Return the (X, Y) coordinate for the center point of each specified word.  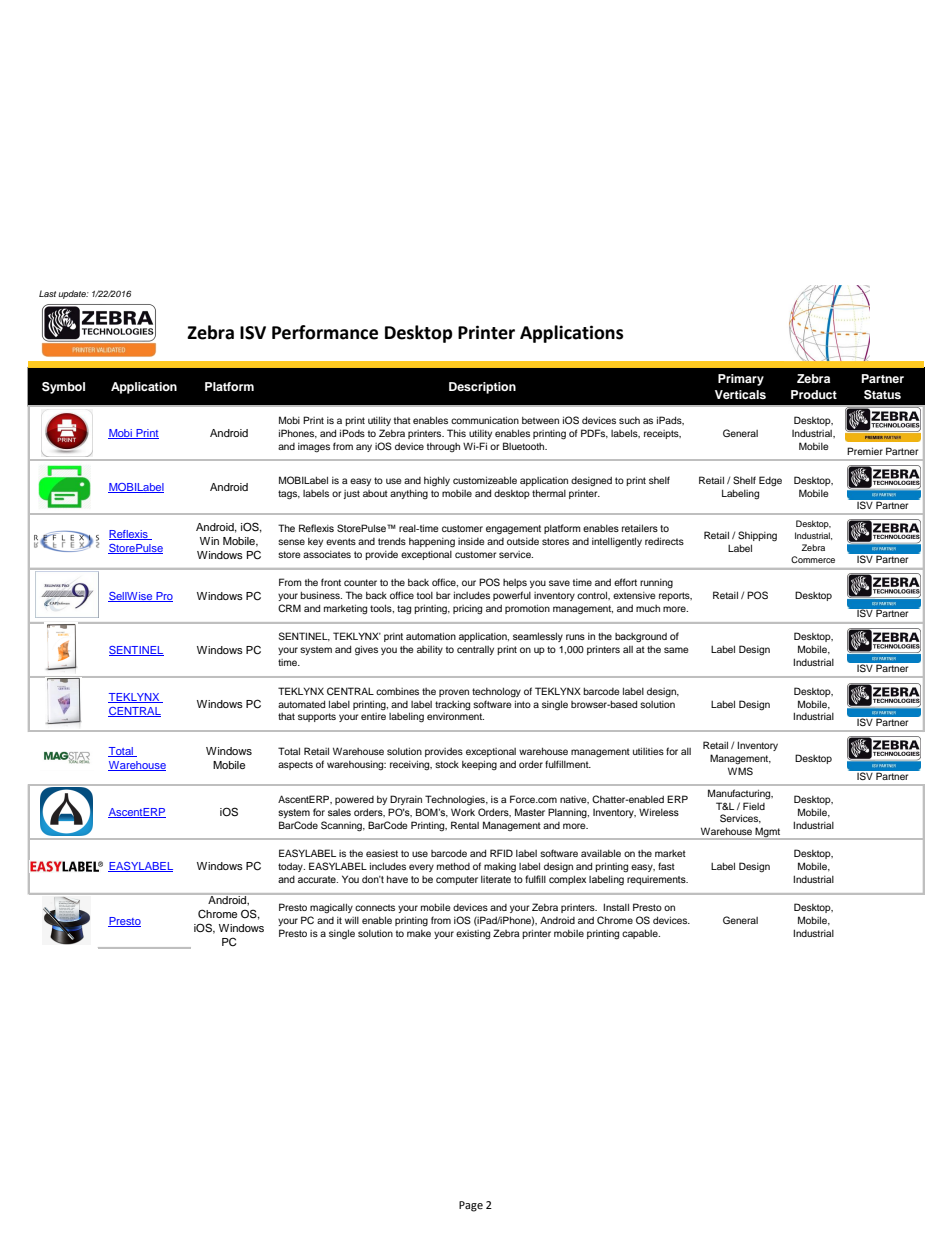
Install (616, 907)
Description (482, 388)
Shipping (757, 536)
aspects (295, 765)
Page (471, 1206)
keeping (479, 765)
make (419, 933)
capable (641, 934)
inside (471, 541)
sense (291, 542)
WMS (740, 771)
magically (331, 908)
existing (473, 935)
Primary (741, 380)
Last (47, 293)
